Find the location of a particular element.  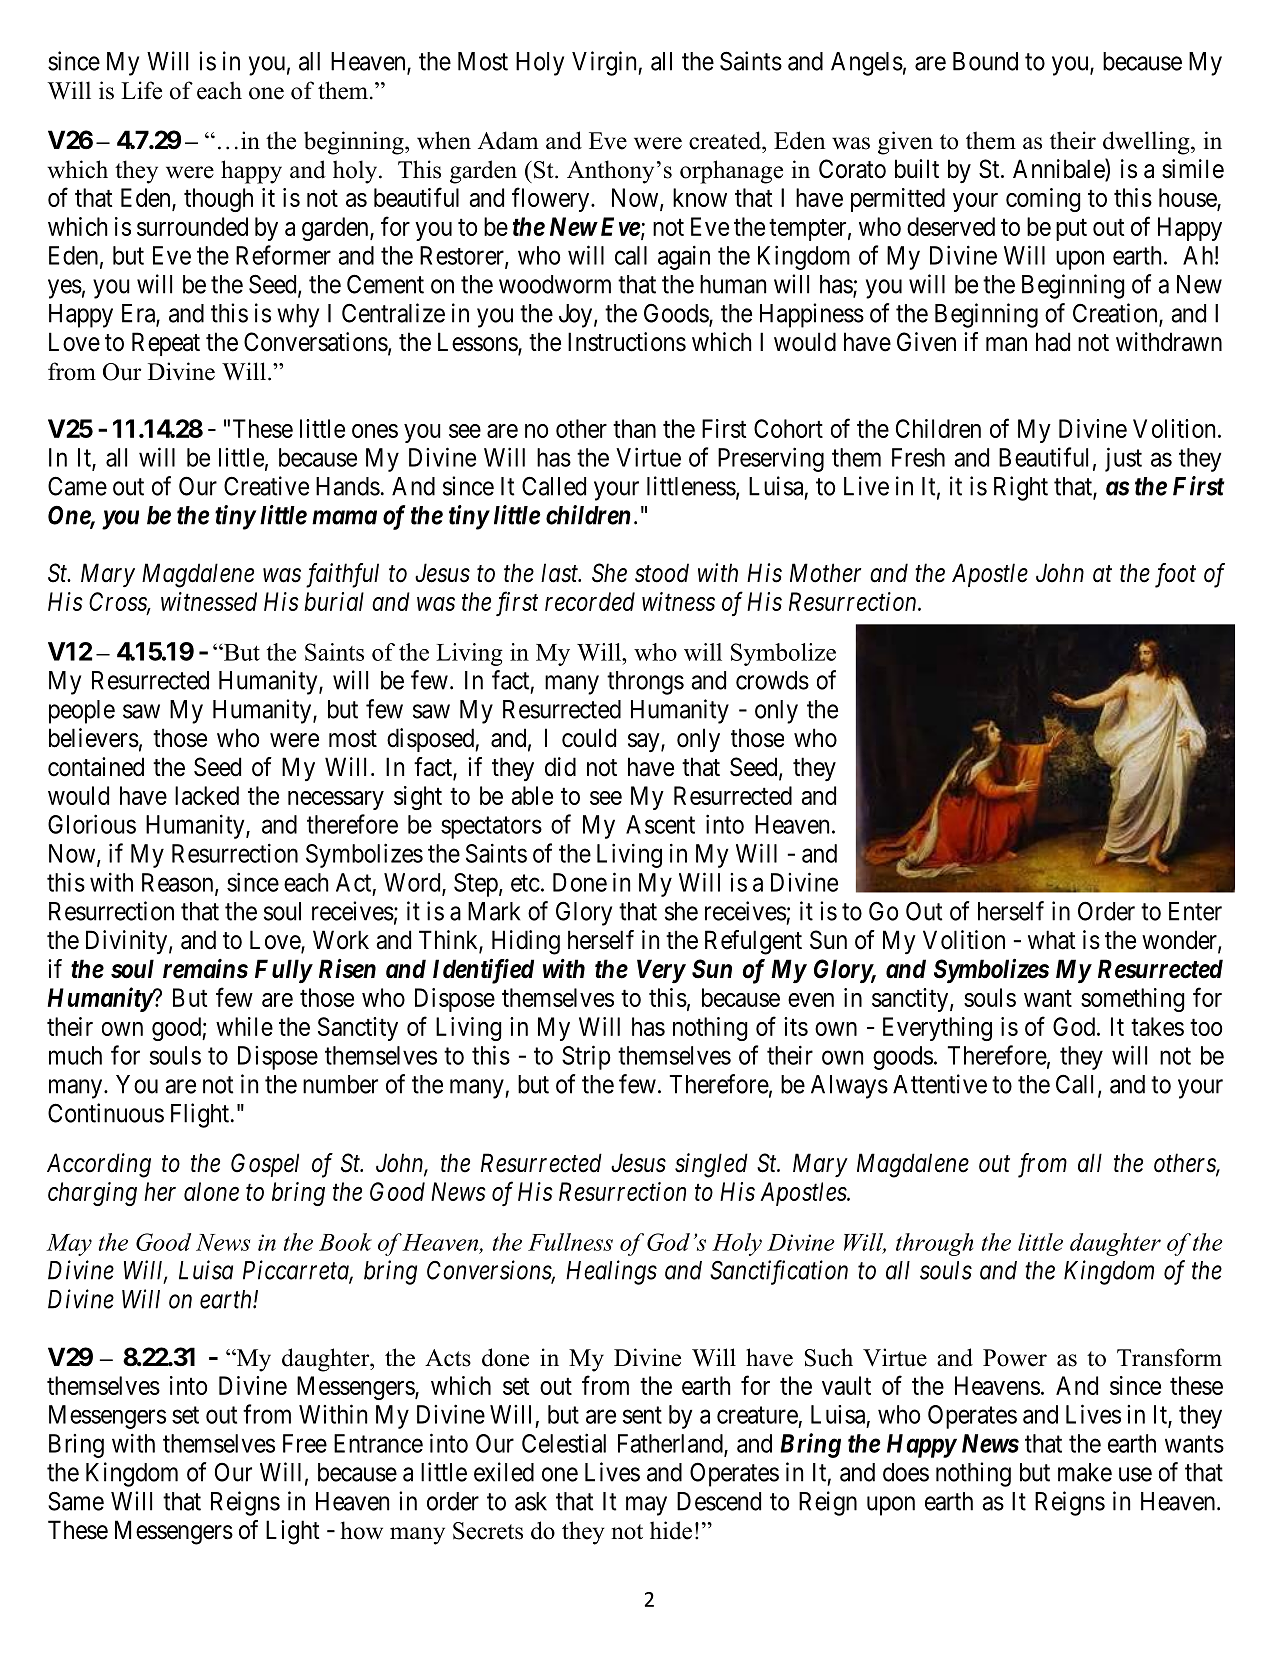

Virgin is located at coordinates (605, 63).
